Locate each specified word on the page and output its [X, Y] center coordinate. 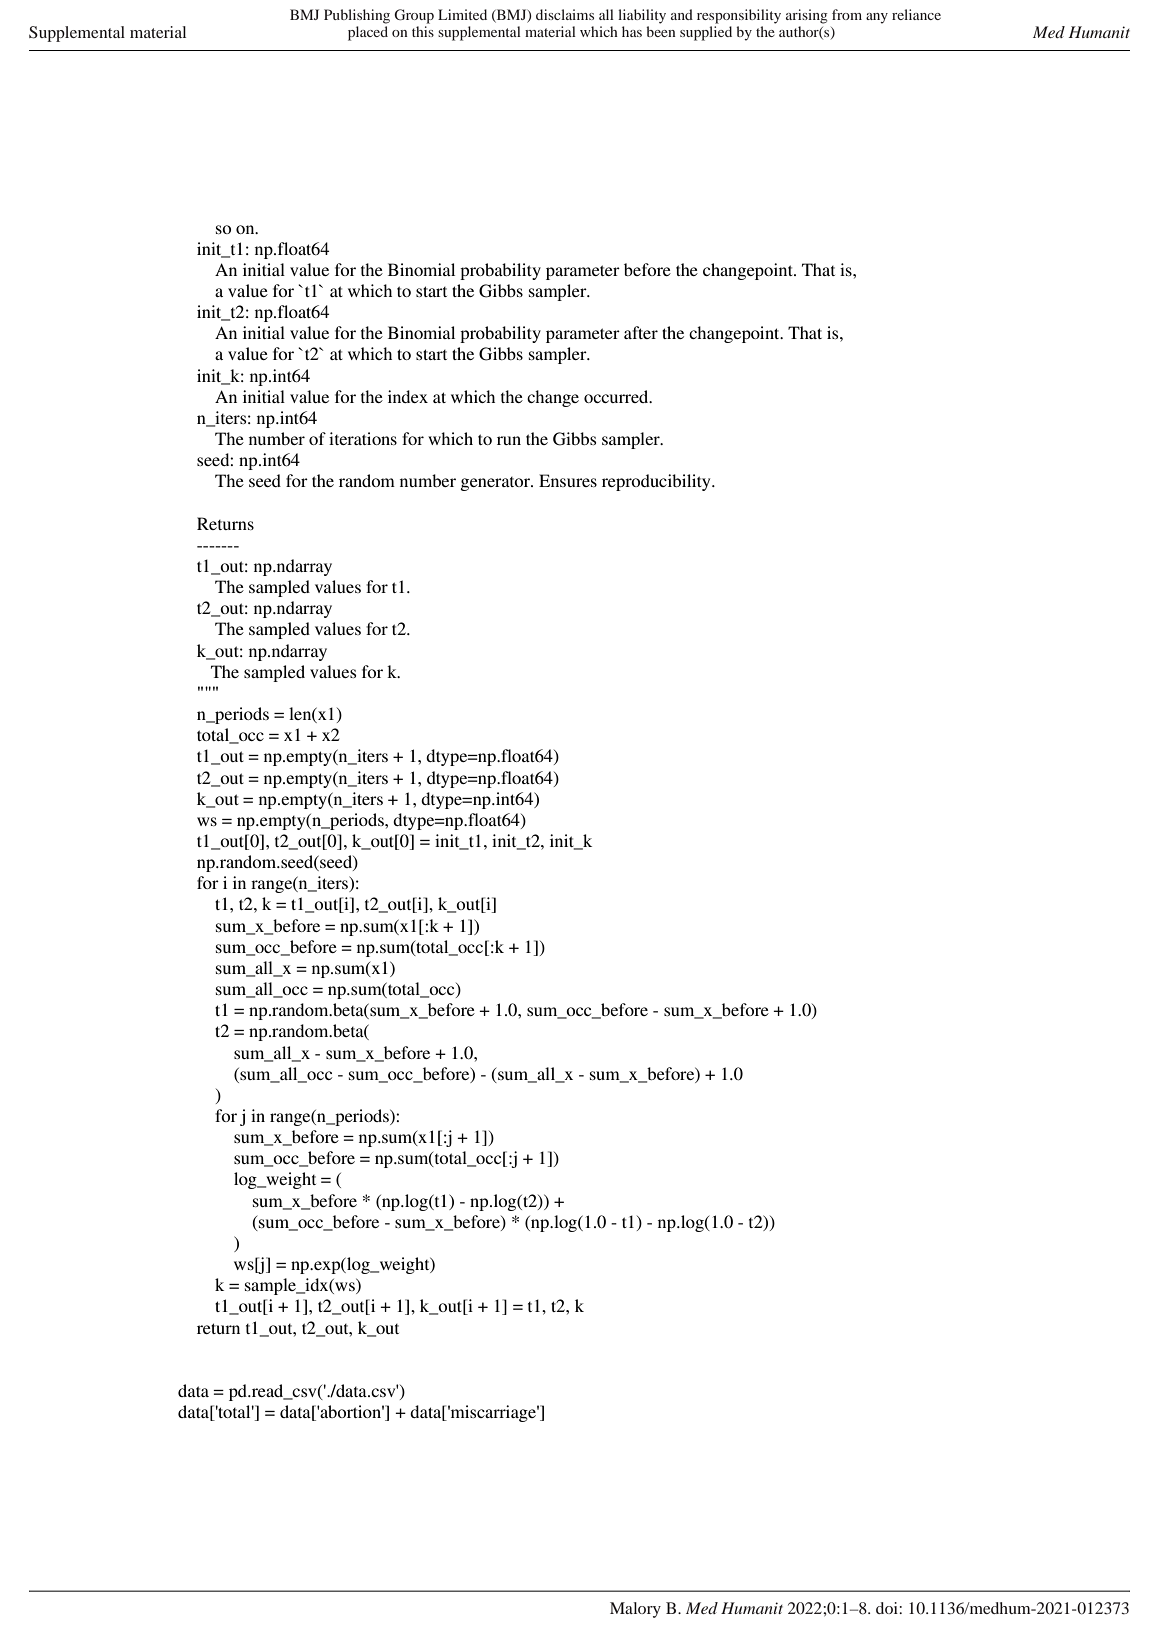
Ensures [568, 480]
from [847, 14]
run [509, 440]
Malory [635, 1610]
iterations [363, 438]
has [632, 31]
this [423, 30]
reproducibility [657, 482]
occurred [617, 396]
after [641, 332]
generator [496, 484]
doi [888, 1608]
